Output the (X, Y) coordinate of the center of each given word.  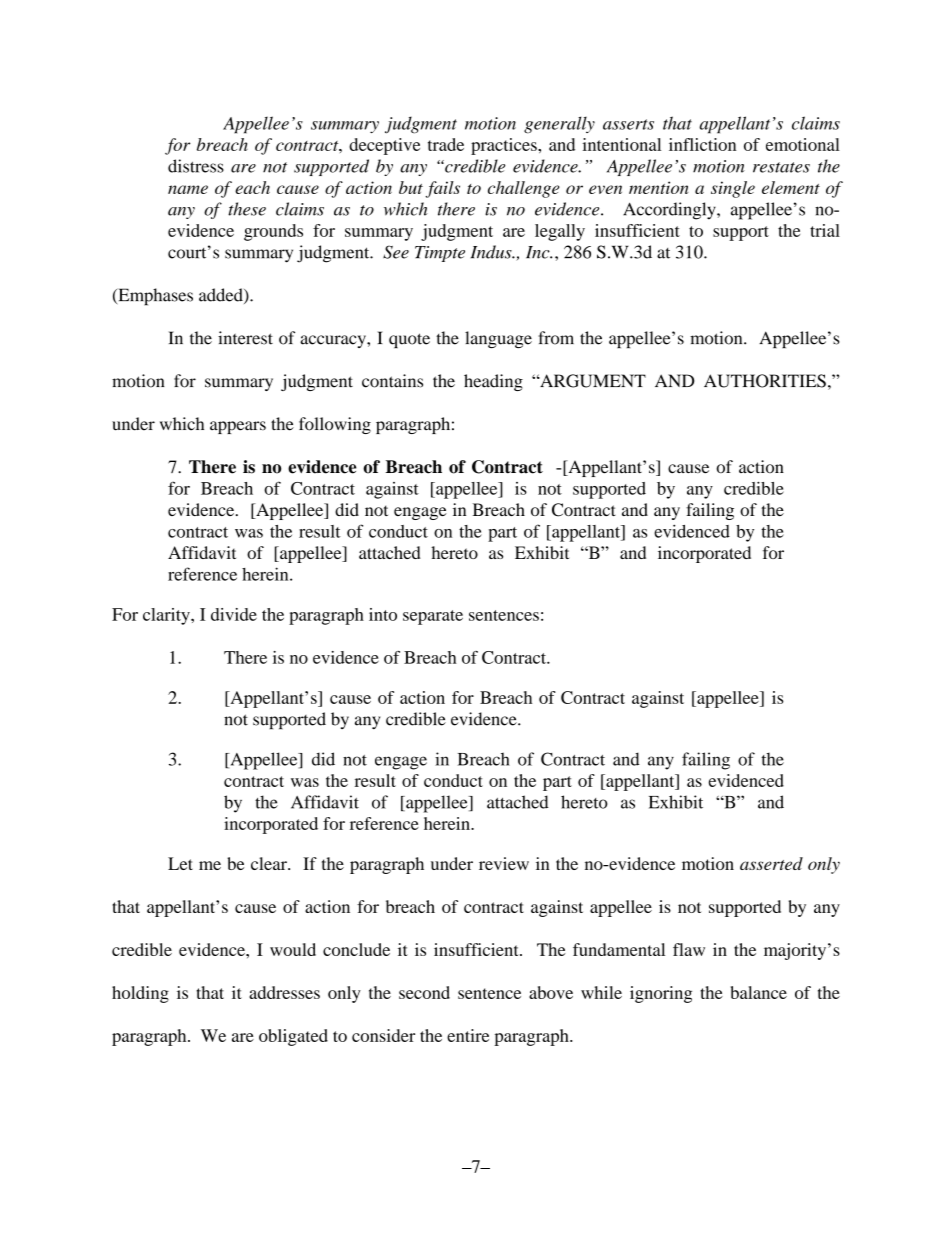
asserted (771, 863)
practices (505, 146)
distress (196, 166)
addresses (284, 992)
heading (493, 382)
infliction (702, 144)
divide (234, 614)
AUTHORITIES (765, 381)
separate (433, 617)
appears (238, 427)
